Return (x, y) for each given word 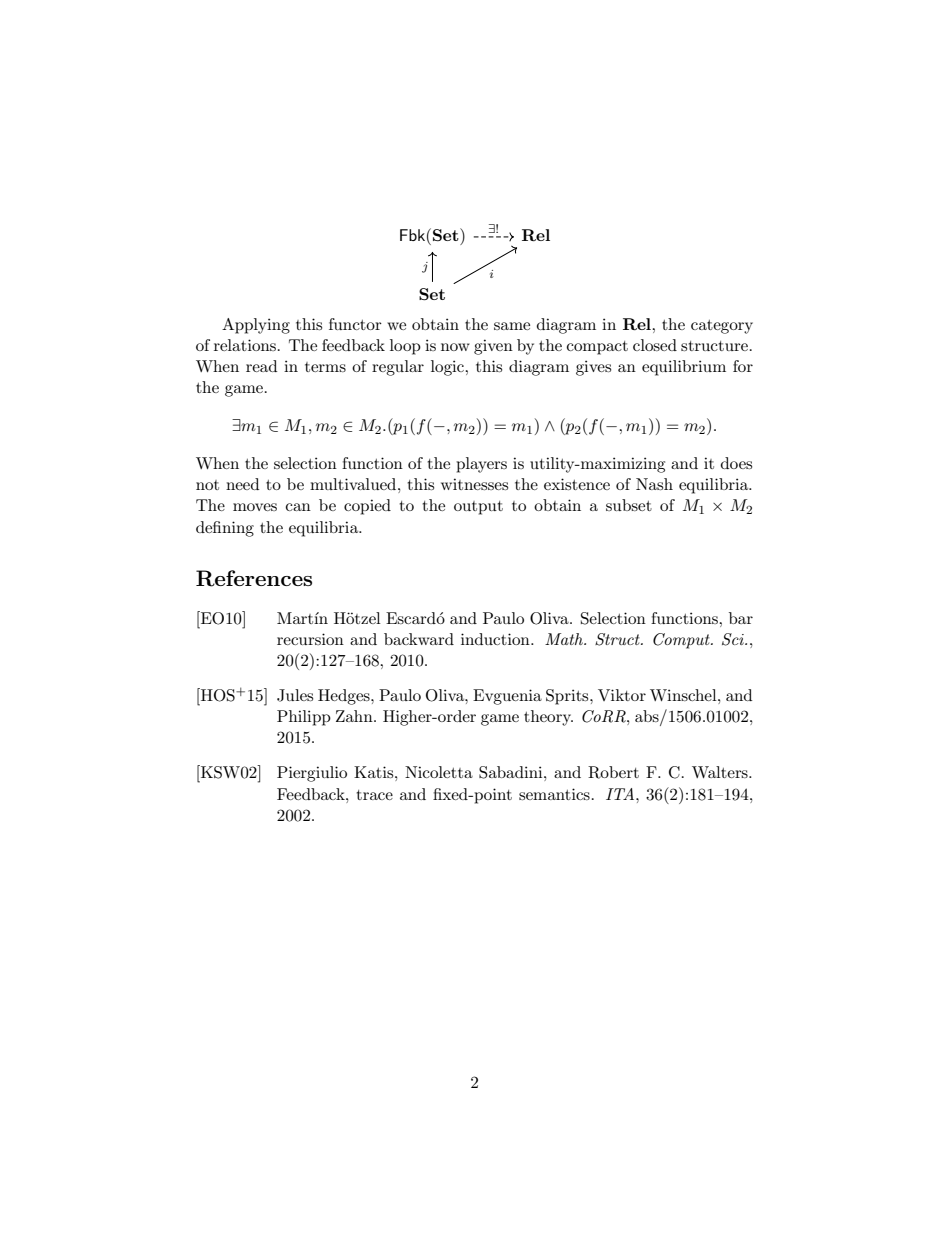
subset (629, 505)
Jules (295, 695)
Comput (682, 641)
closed (655, 345)
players (481, 465)
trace (374, 795)
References (254, 578)
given (493, 347)
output (478, 508)
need (242, 484)
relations (246, 345)
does (736, 463)
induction (496, 639)
